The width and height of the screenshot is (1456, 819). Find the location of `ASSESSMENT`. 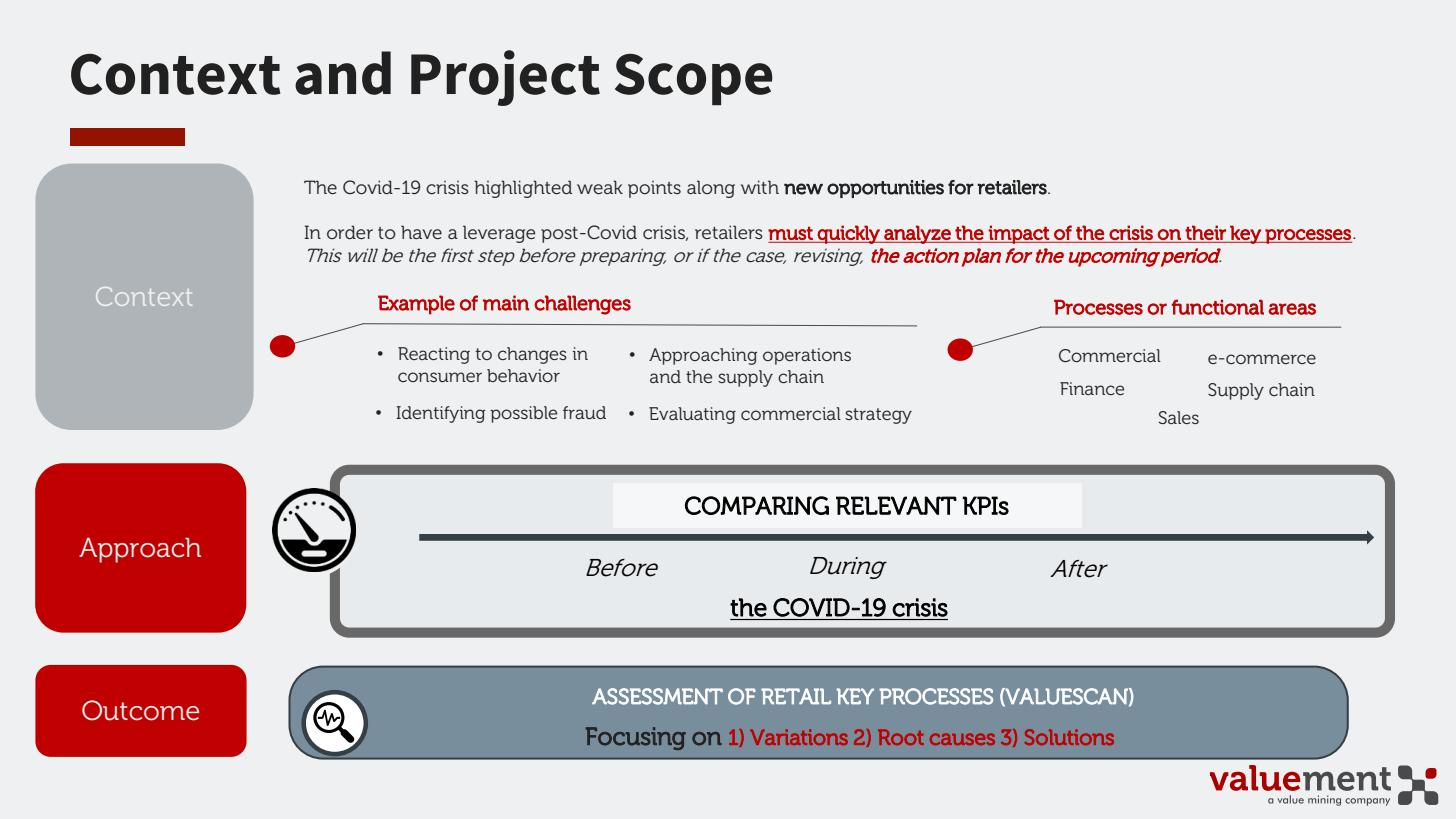

ASSESSMENT is located at coordinates (657, 696).
